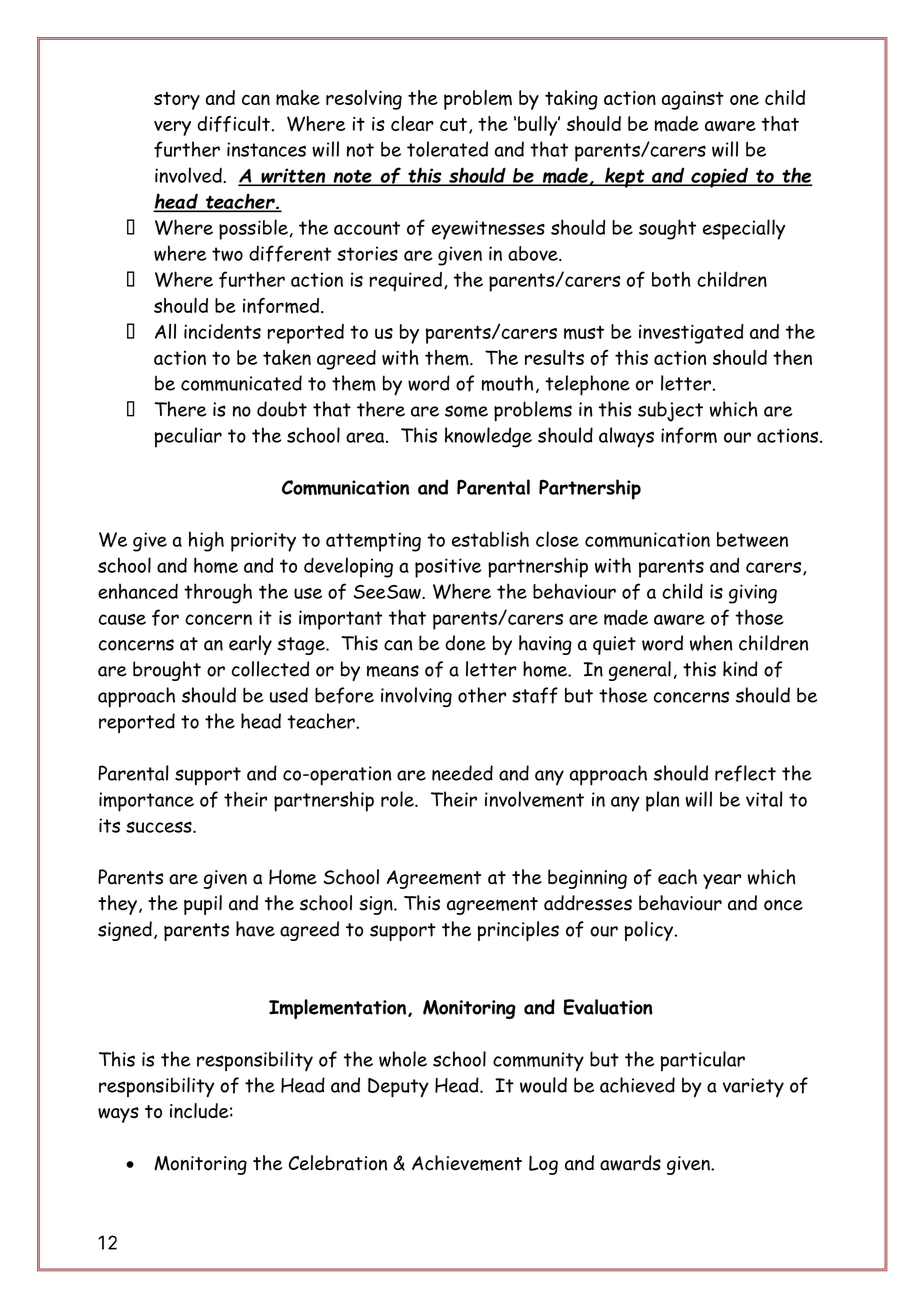 The image size is (924, 1308). Describe the element at coordinates (172, 128) in the document. I see `very` at that location.
